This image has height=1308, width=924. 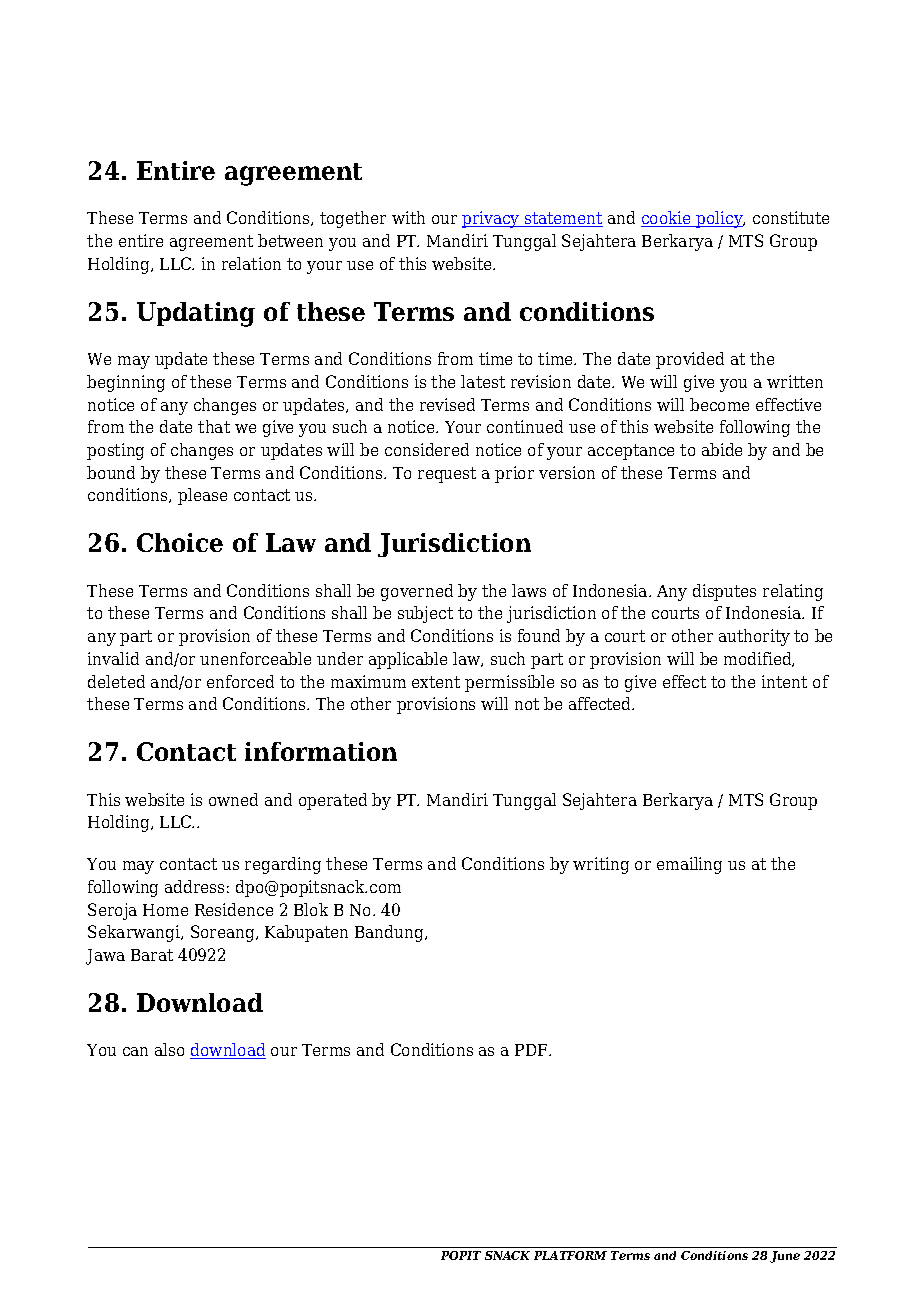 I want to click on relation, so click(x=251, y=263).
